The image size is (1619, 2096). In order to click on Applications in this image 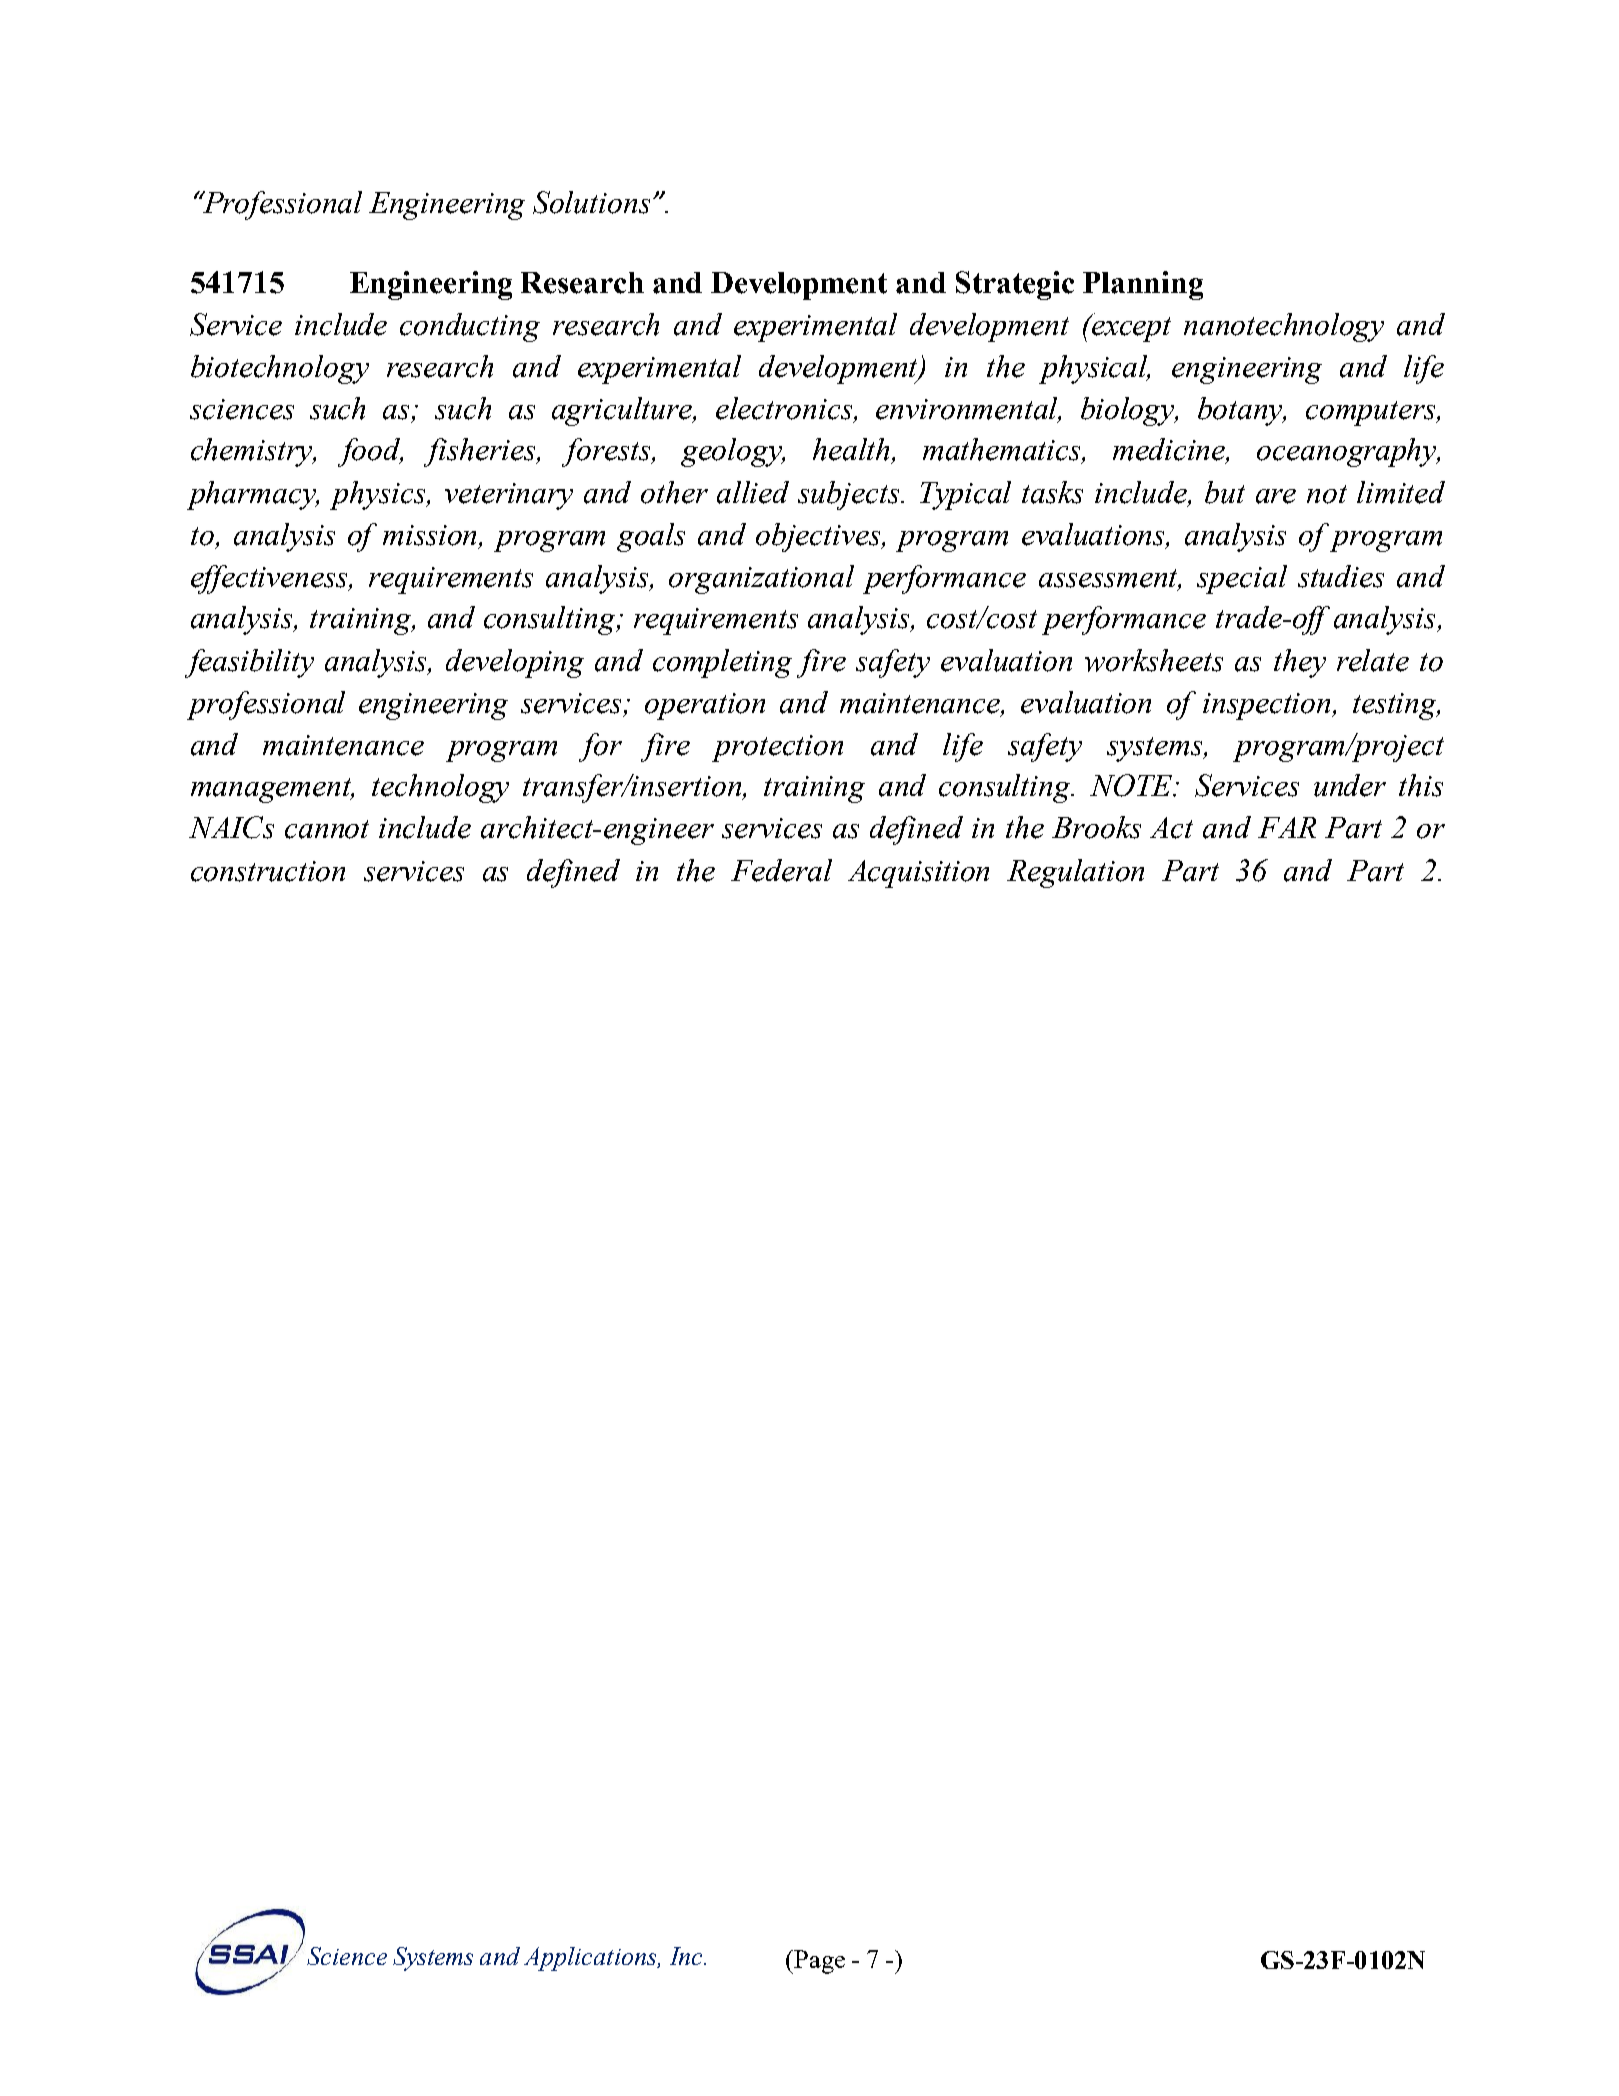, I will do `click(591, 1959)`.
